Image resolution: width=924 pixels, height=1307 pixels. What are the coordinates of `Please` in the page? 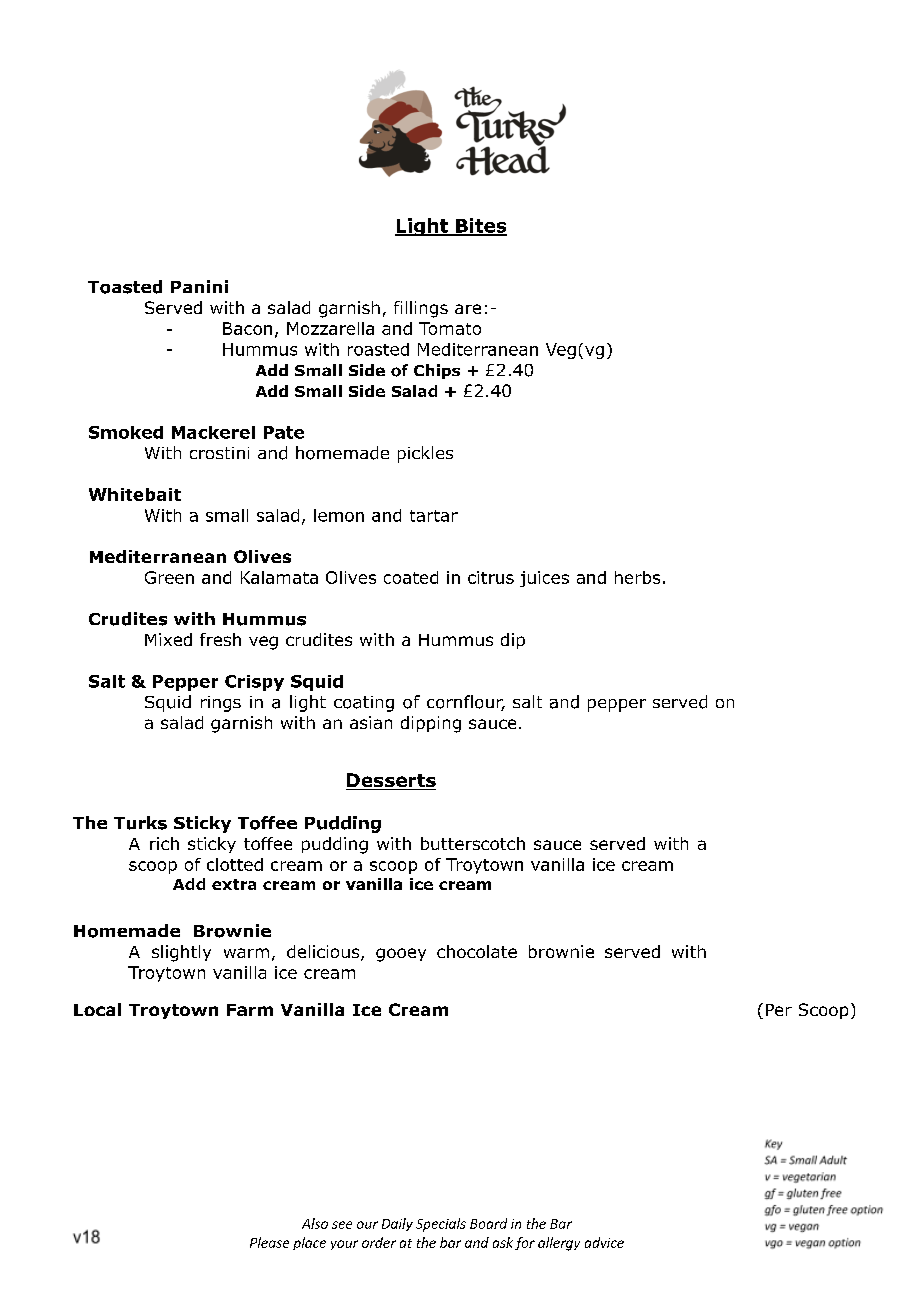 It's located at (269, 1242).
